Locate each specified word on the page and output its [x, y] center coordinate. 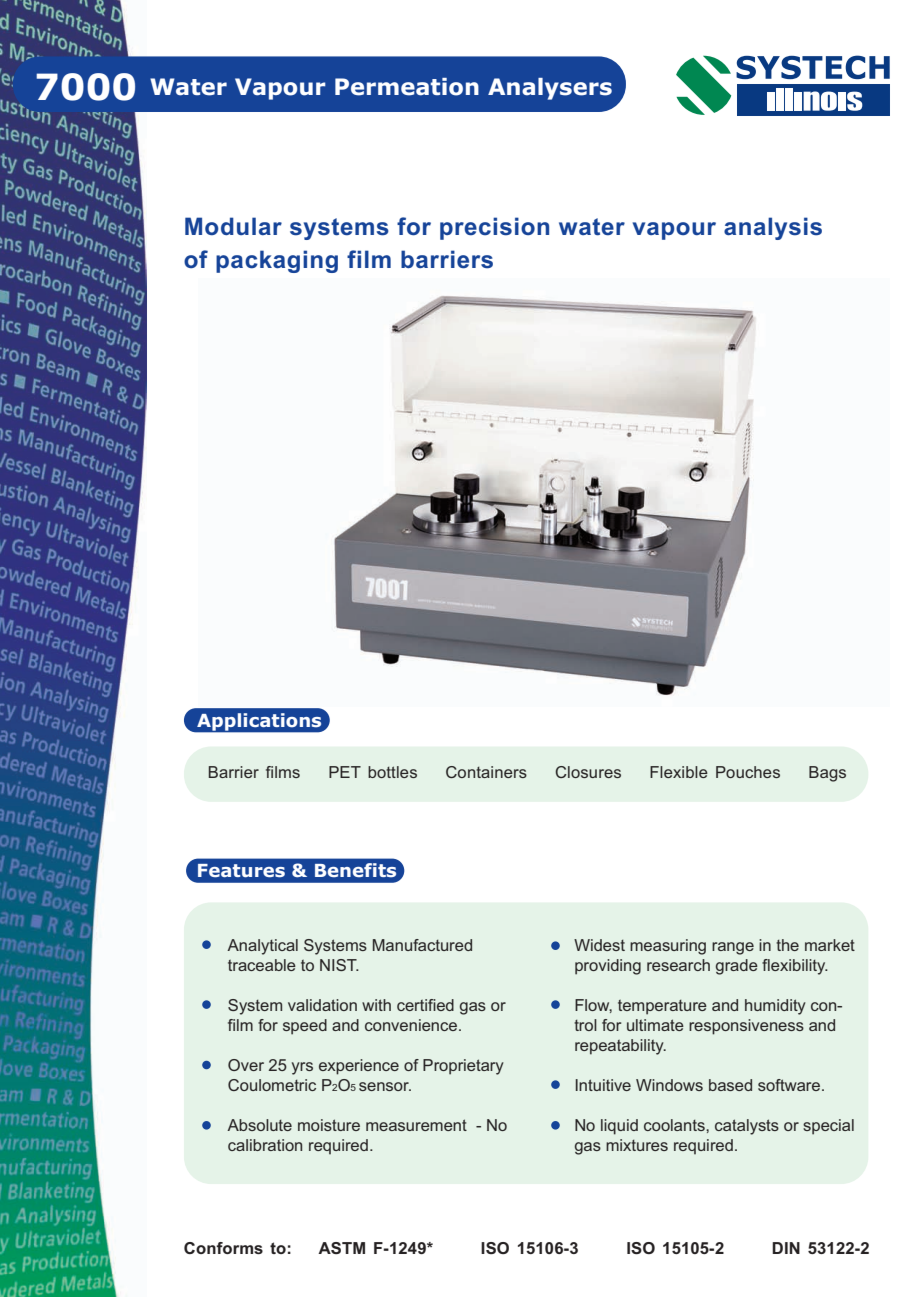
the [787, 945]
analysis [773, 228]
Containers [486, 772]
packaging [277, 261]
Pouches [748, 772]
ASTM [341, 1248]
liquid [619, 1127]
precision [494, 228]
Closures [588, 772]
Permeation [407, 87]
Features [241, 871]
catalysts [747, 1127]
